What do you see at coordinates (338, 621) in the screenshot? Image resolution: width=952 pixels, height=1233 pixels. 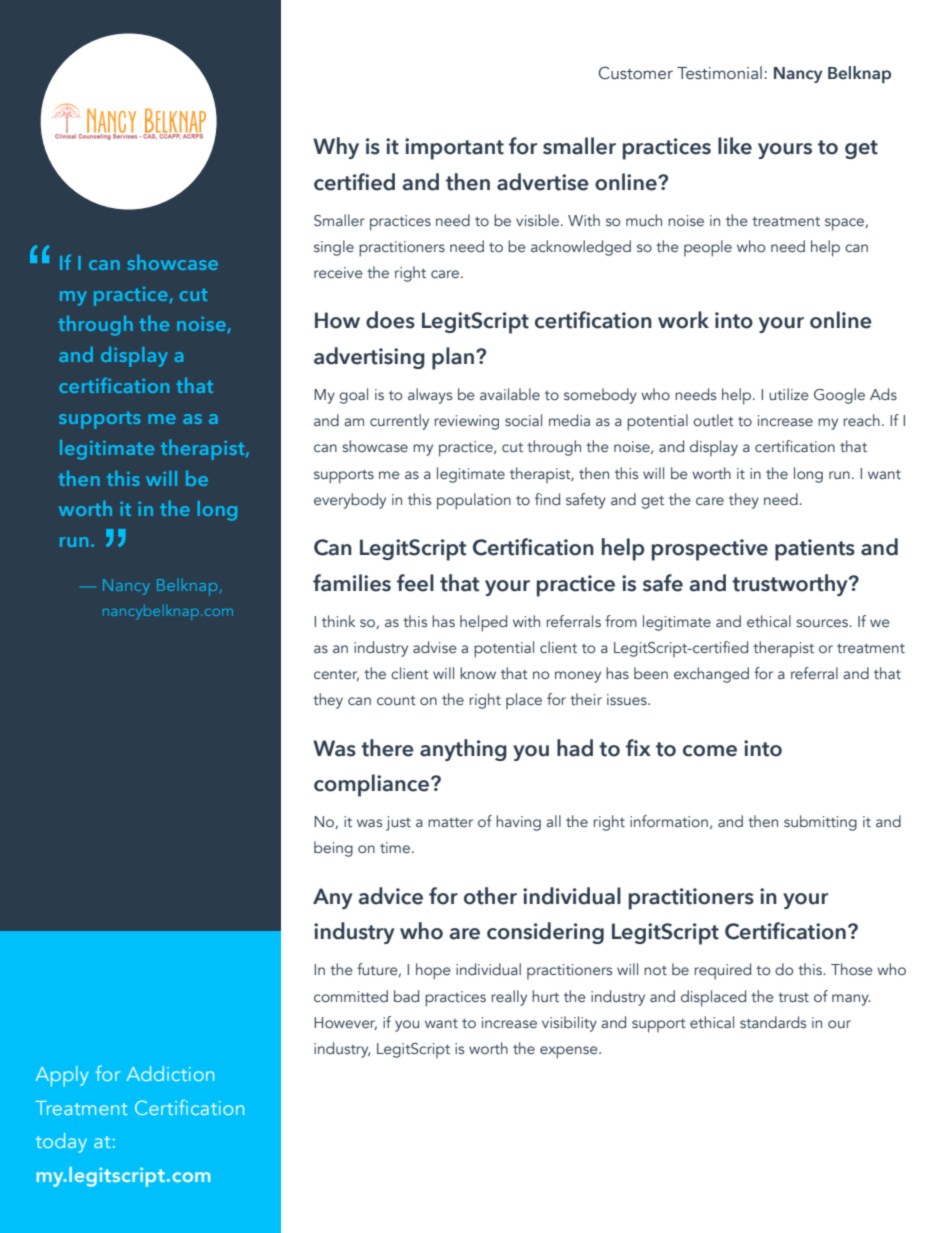 I see `think` at bounding box center [338, 621].
